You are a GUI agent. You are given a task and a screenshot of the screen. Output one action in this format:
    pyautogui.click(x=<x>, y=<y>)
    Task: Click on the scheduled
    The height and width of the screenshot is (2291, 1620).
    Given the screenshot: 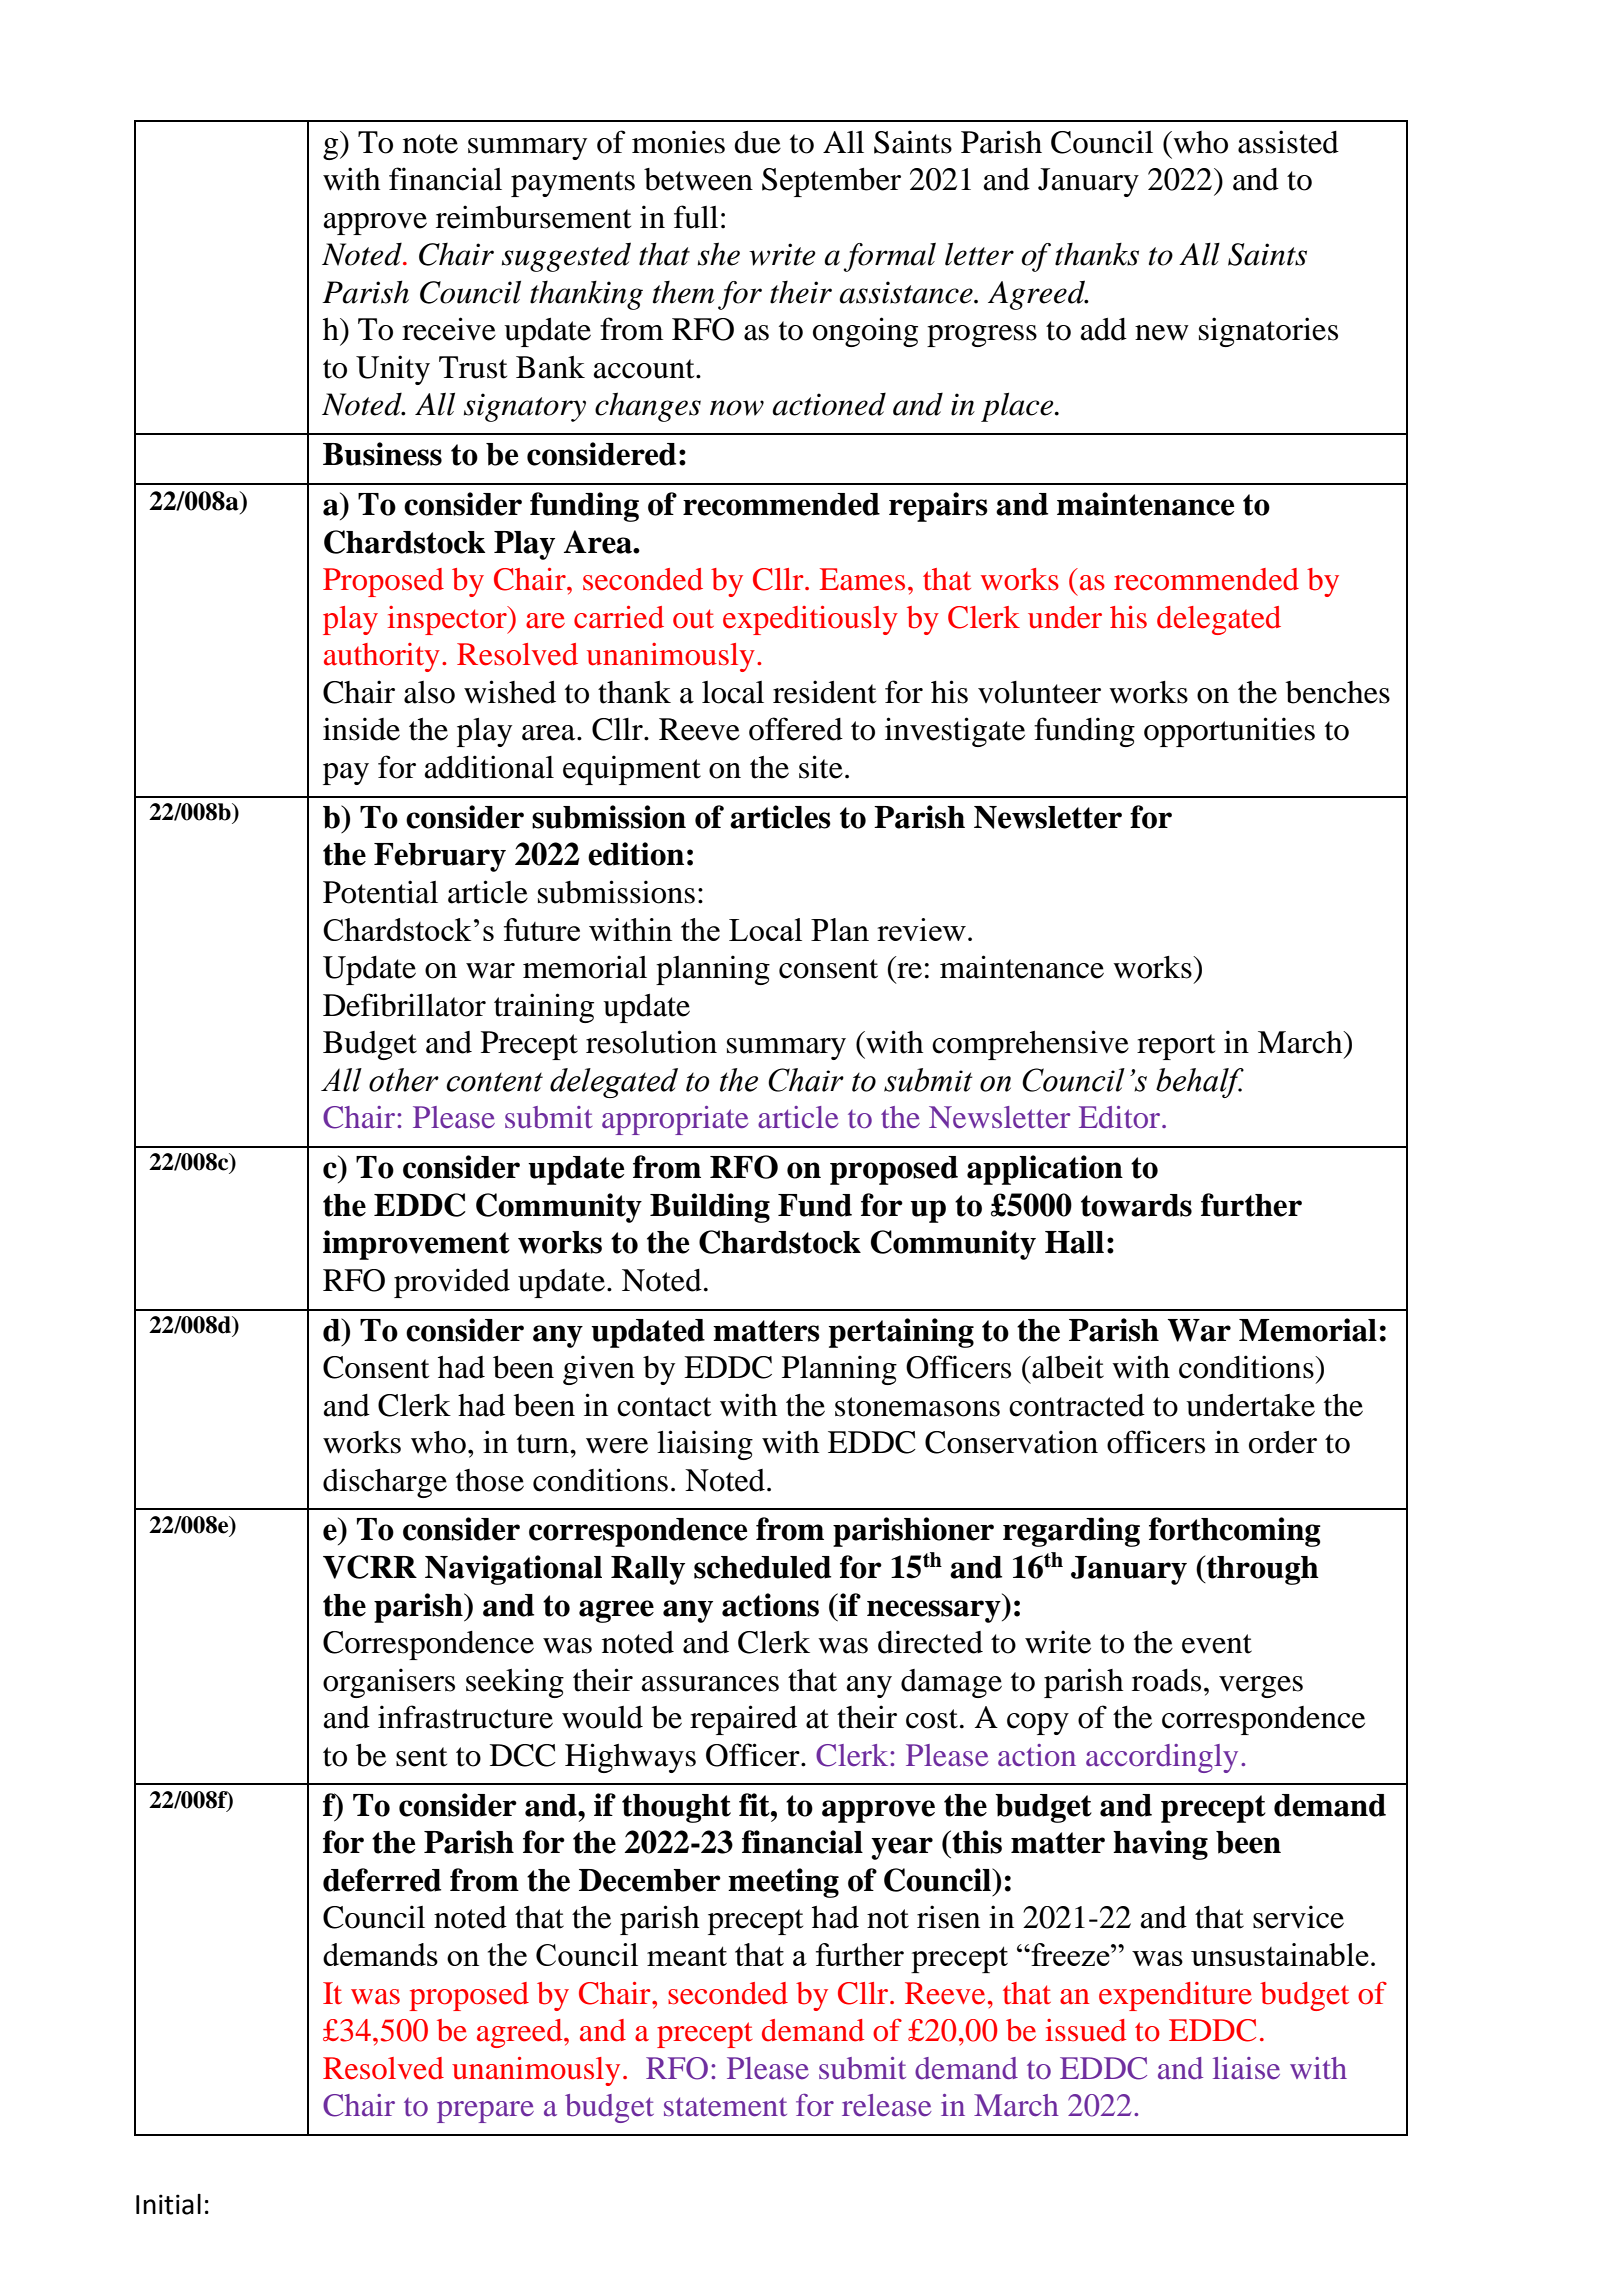 What is the action you would take?
    pyautogui.click(x=762, y=1567)
